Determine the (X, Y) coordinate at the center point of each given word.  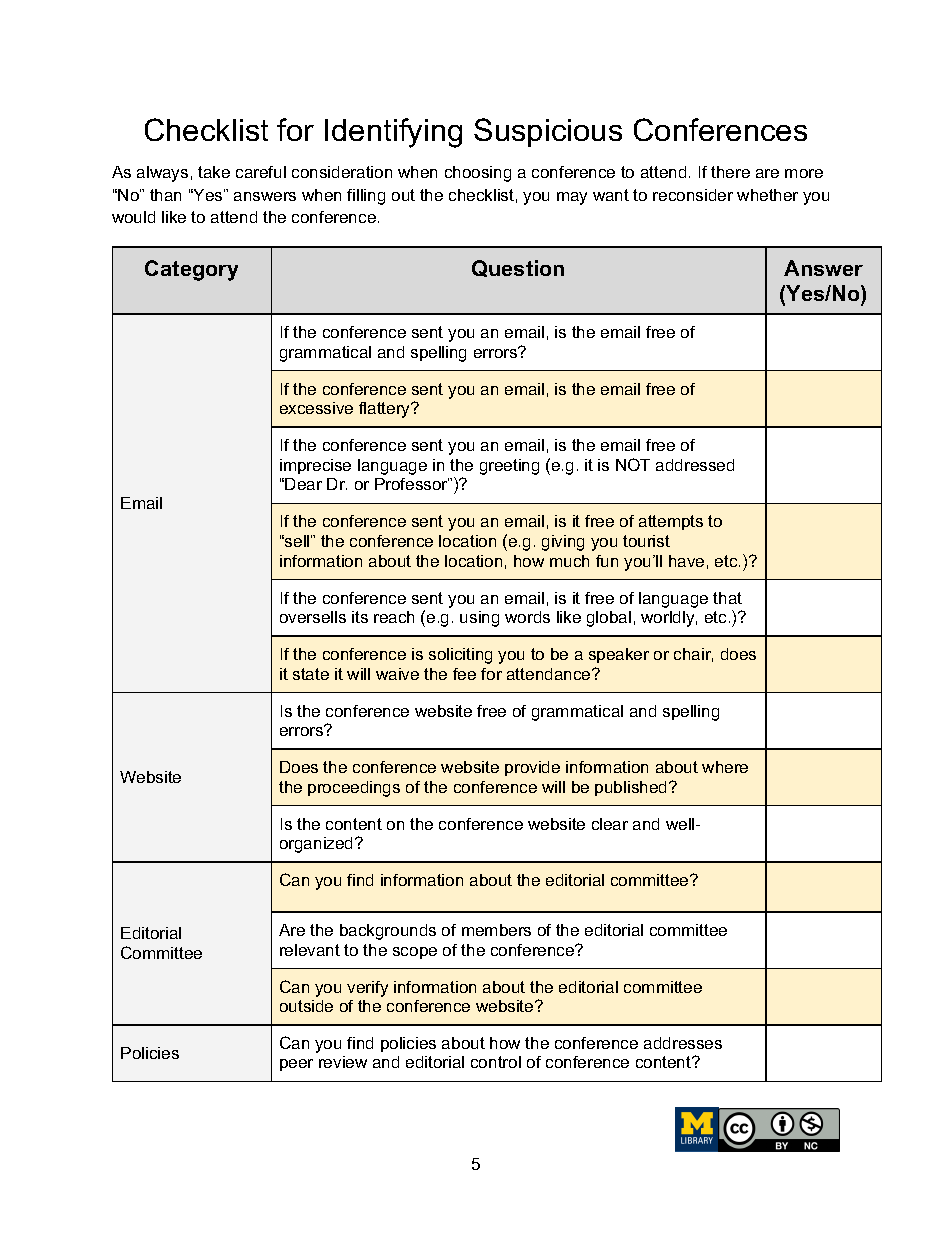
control (496, 1062)
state (311, 674)
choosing (478, 174)
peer (296, 1065)
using (479, 619)
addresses (683, 1043)
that (727, 598)
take (214, 172)
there (730, 172)
